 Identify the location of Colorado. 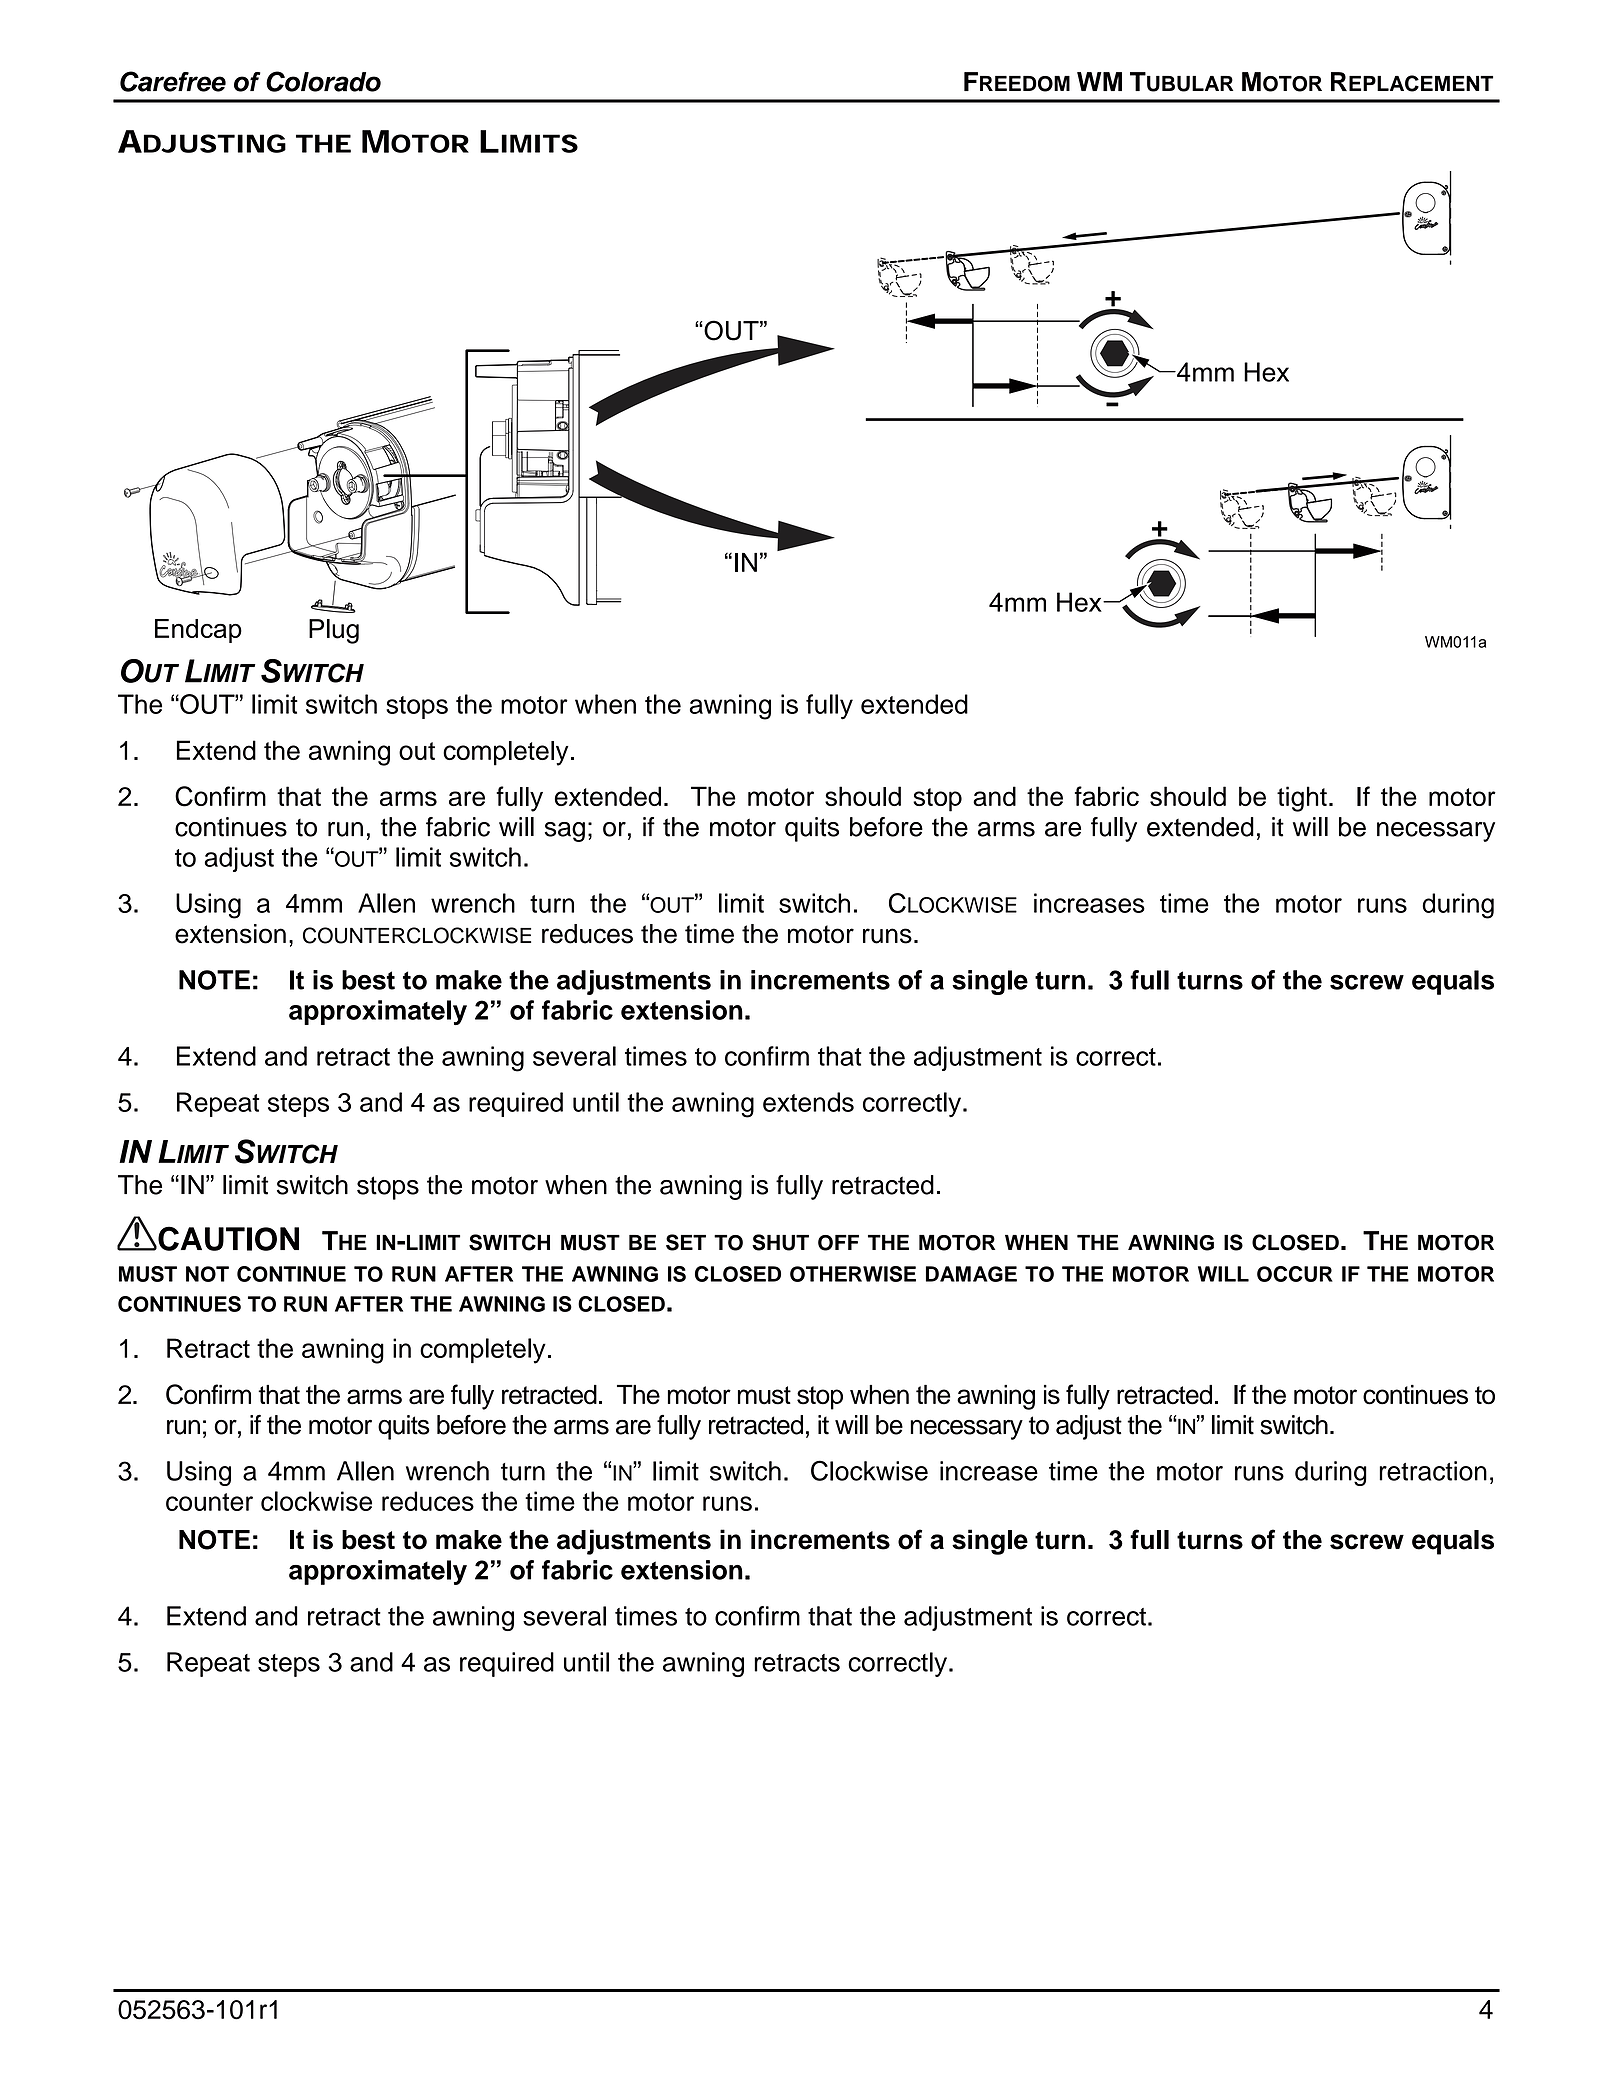
(323, 81).
